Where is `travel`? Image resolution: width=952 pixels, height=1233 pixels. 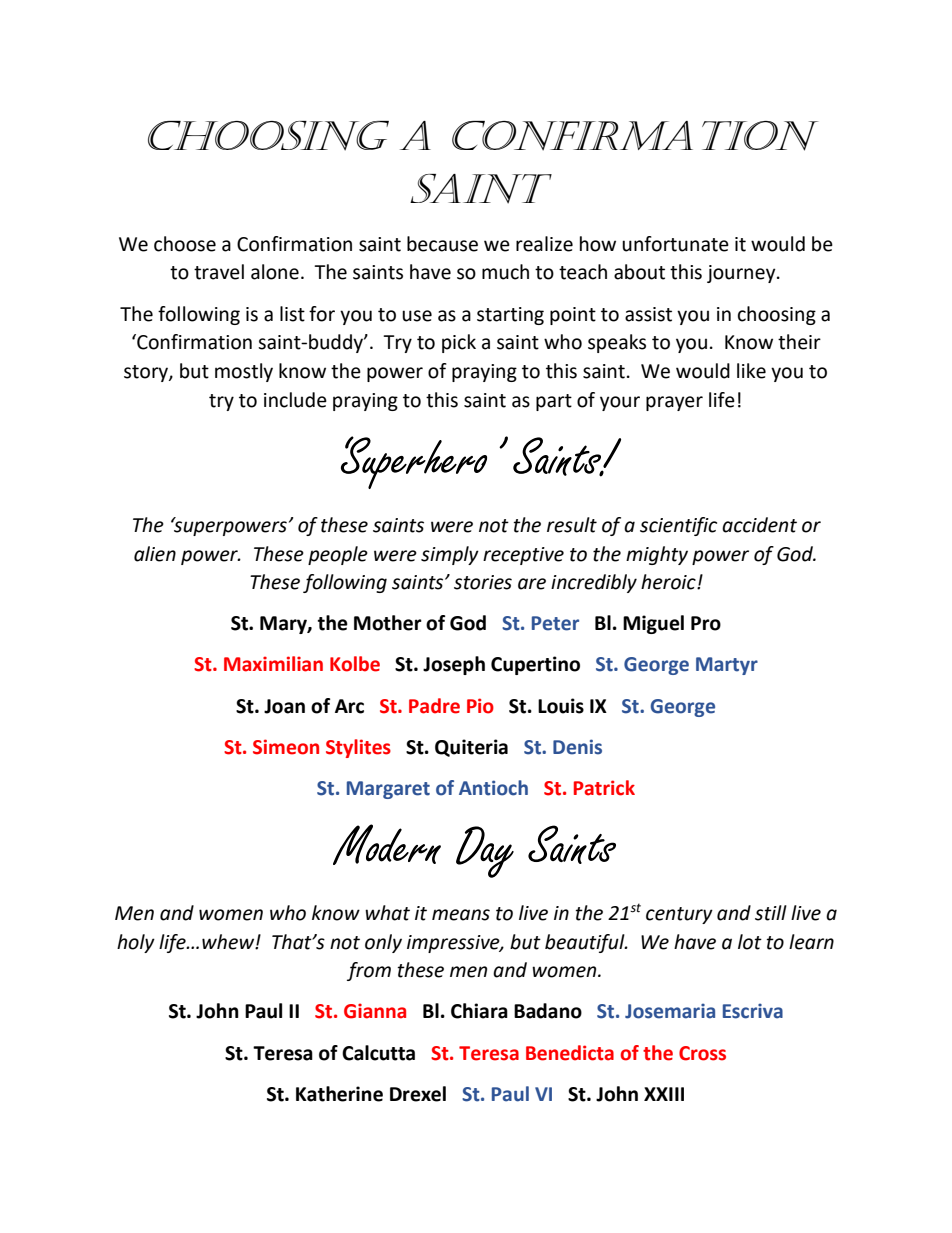 travel is located at coordinates (219, 272).
